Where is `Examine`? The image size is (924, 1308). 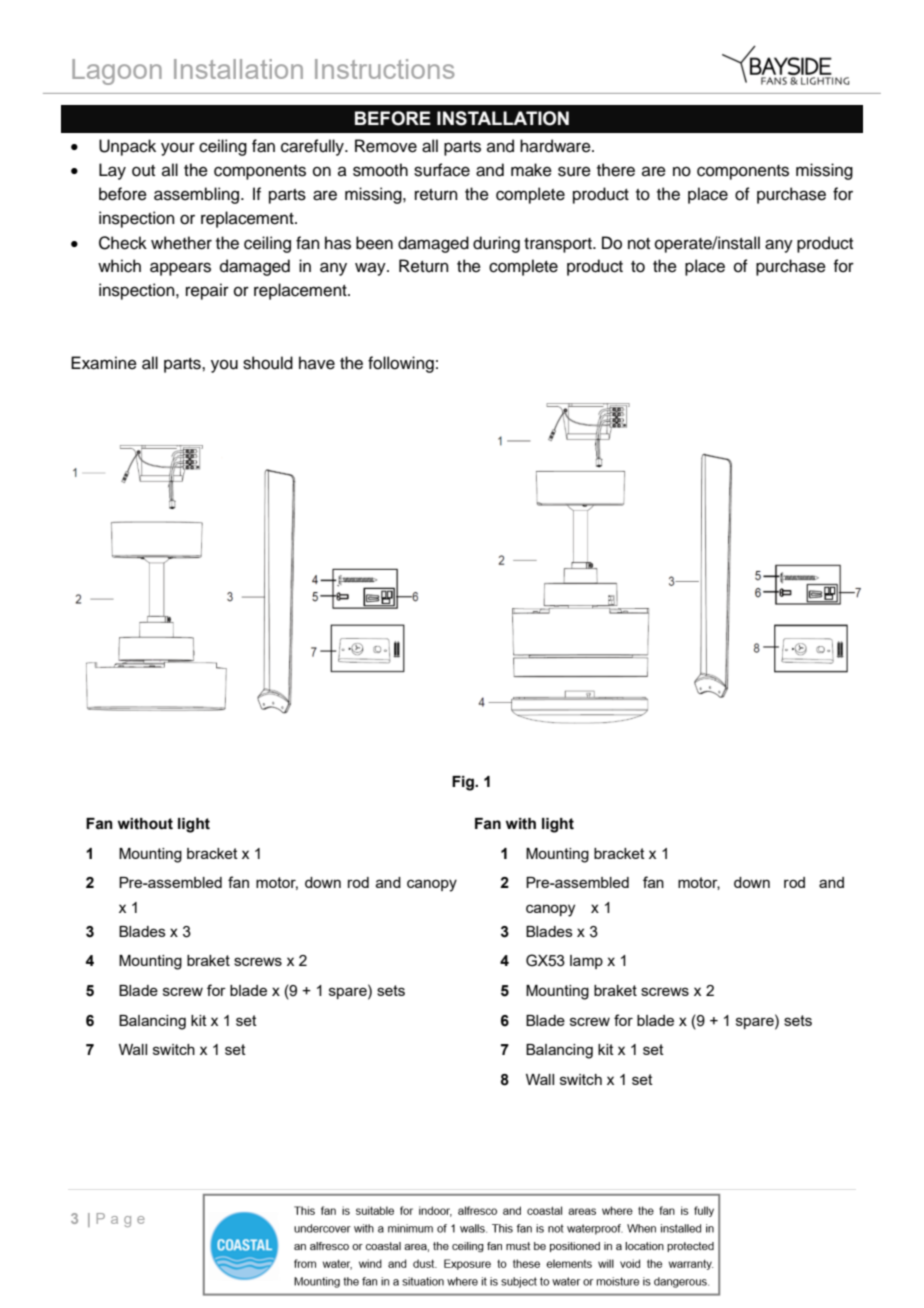 Examine is located at coordinates (104, 363).
